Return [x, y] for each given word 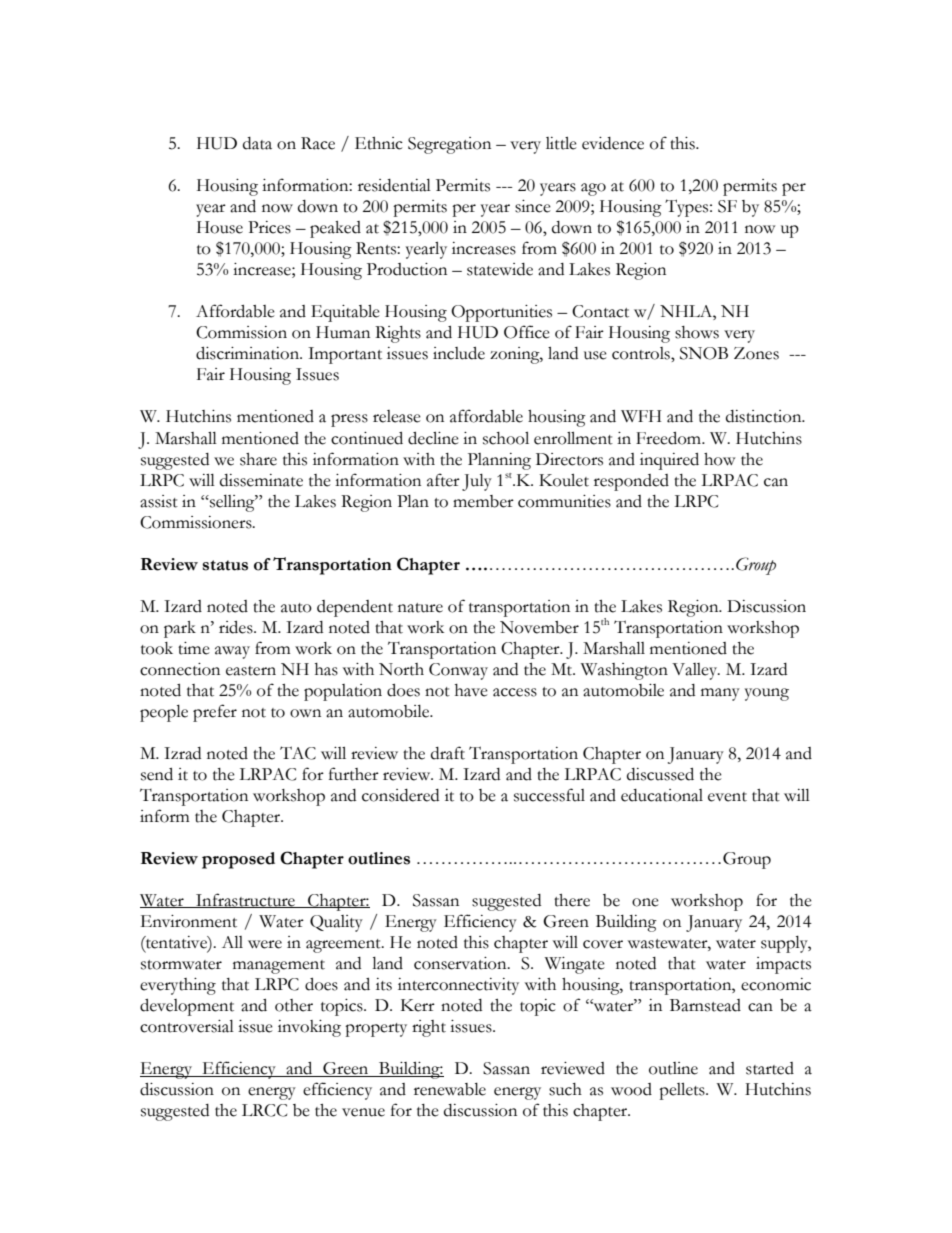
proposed [238, 860]
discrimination [249, 353]
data [257, 143]
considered [400, 795]
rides [237, 627]
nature [420, 608]
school [506, 438]
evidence [613, 143]
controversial [187, 1026]
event [727, 797]
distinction [765, 416]
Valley [696, 671]
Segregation [449, 145]
